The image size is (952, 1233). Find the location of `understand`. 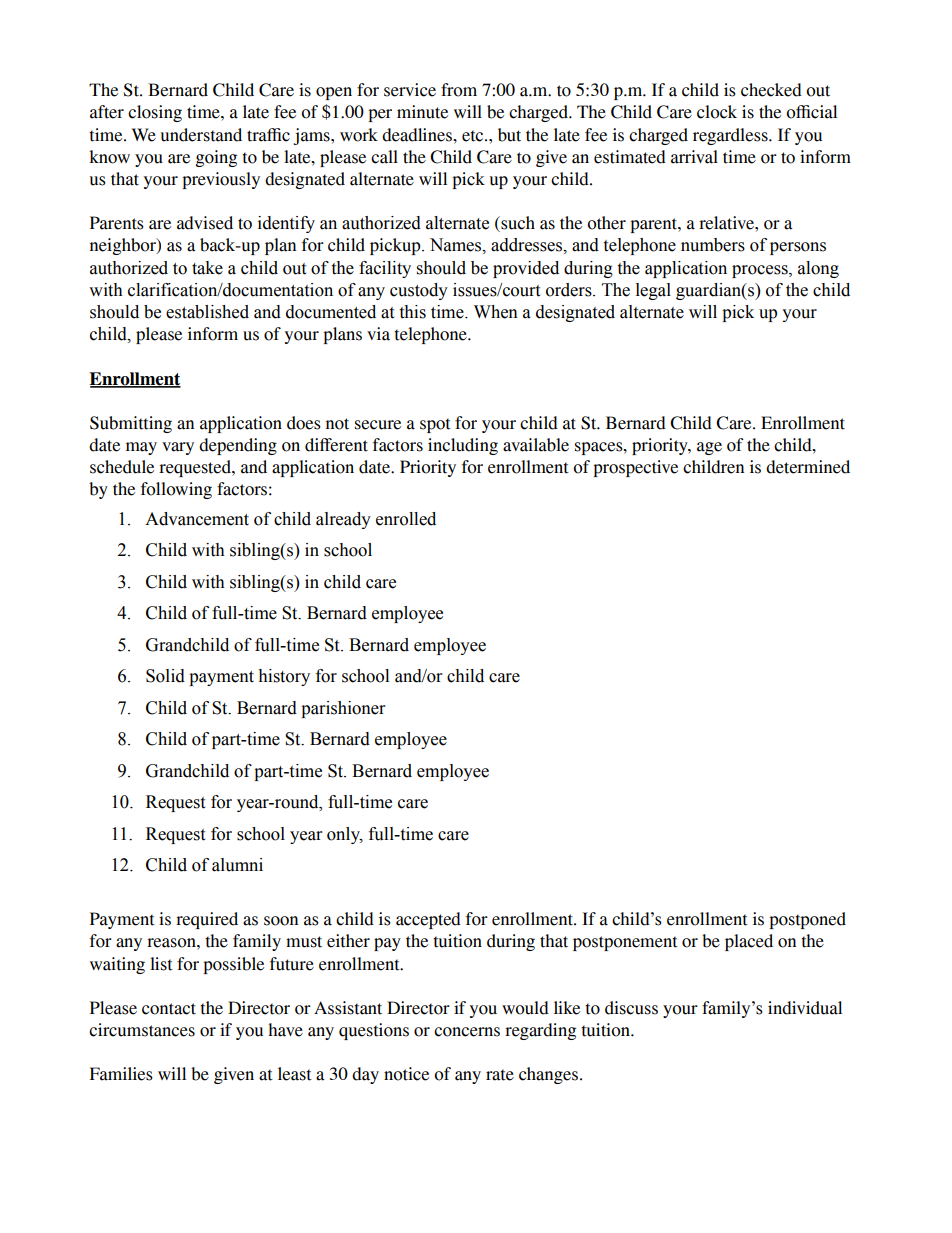

understand is located at coordinates (201, 135).
